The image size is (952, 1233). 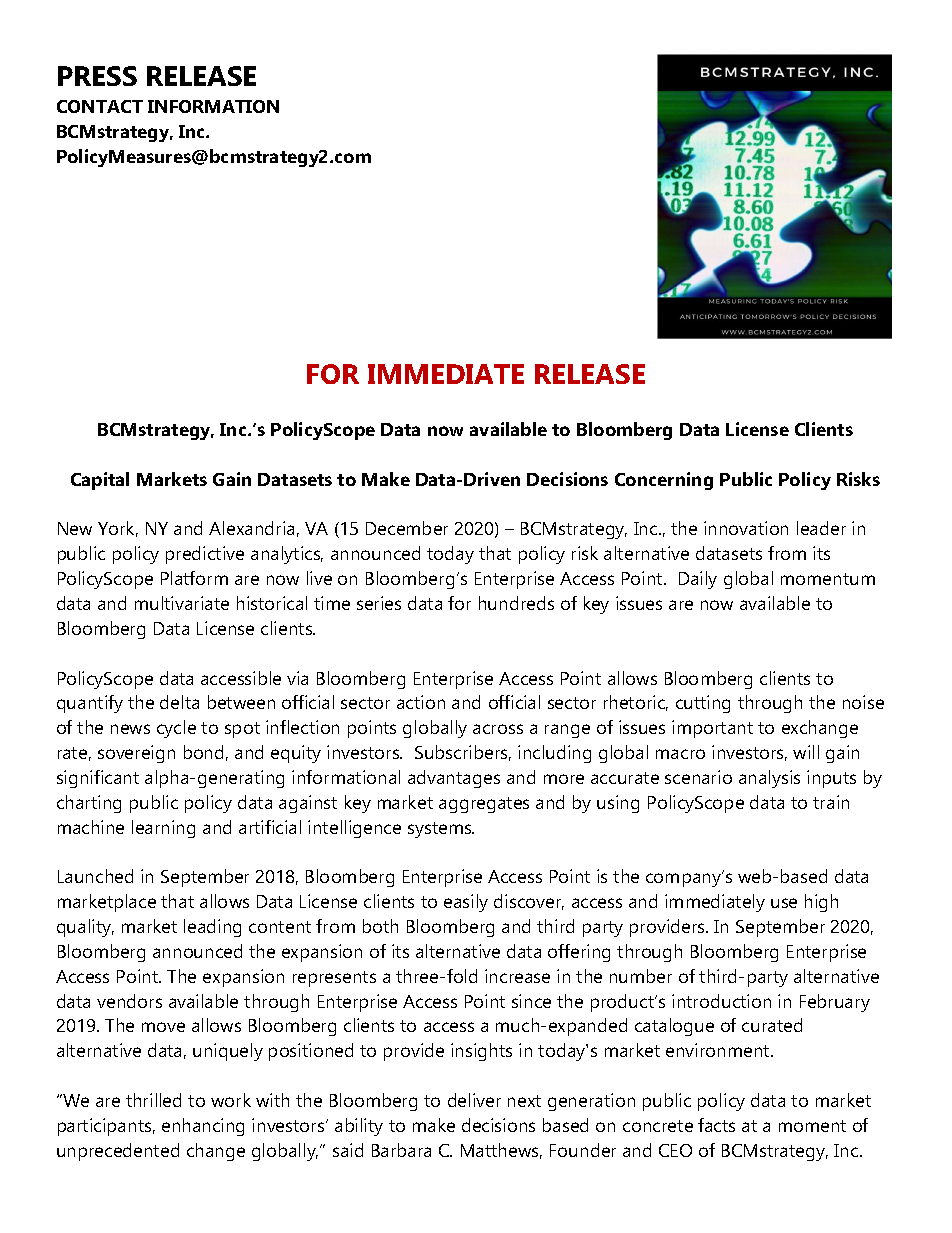 I want to click on CONTACT, so click(x=100, y=106).
